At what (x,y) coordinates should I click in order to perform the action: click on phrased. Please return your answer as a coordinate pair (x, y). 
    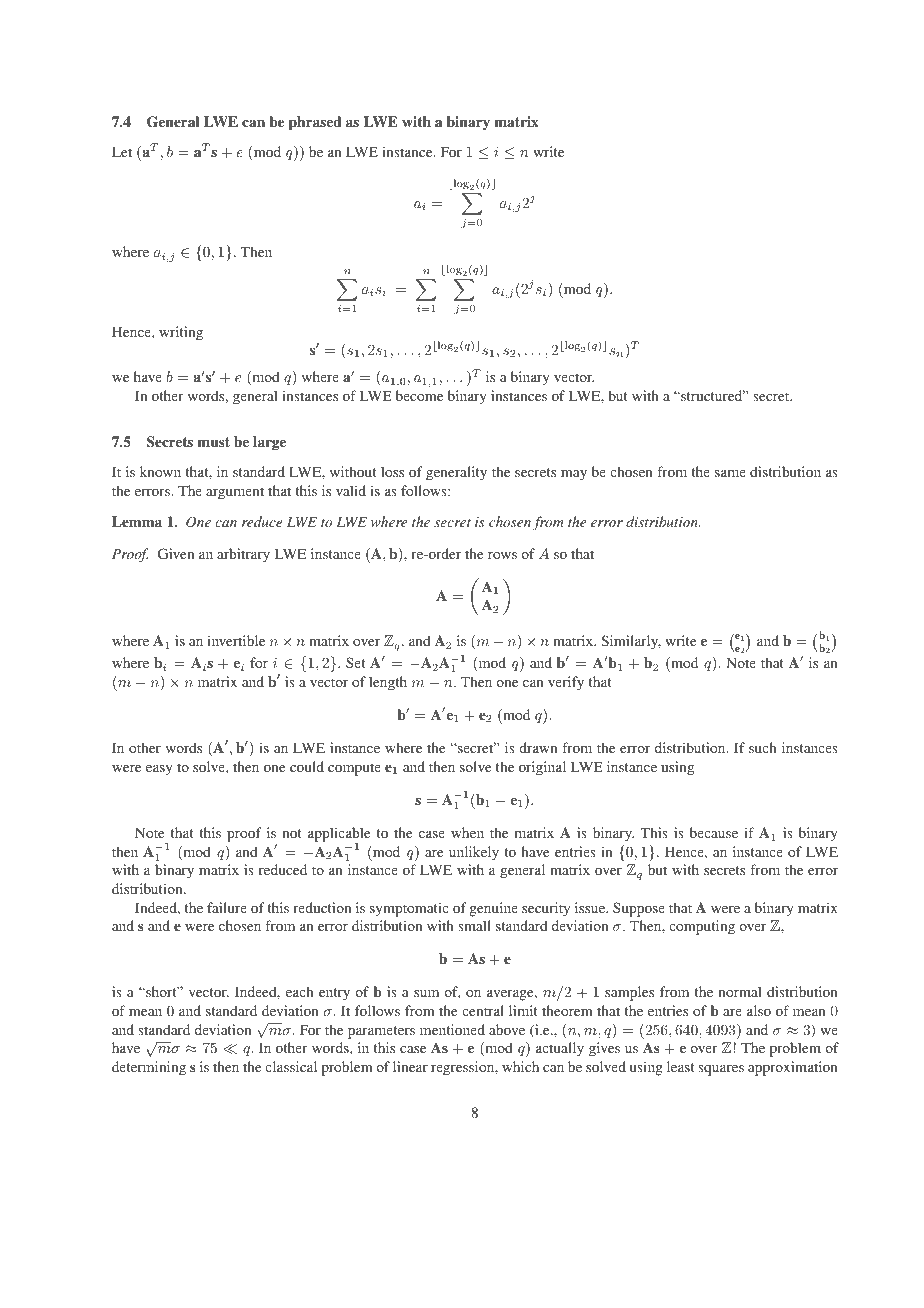
    Looking at the image, I should click on (315, 123).
